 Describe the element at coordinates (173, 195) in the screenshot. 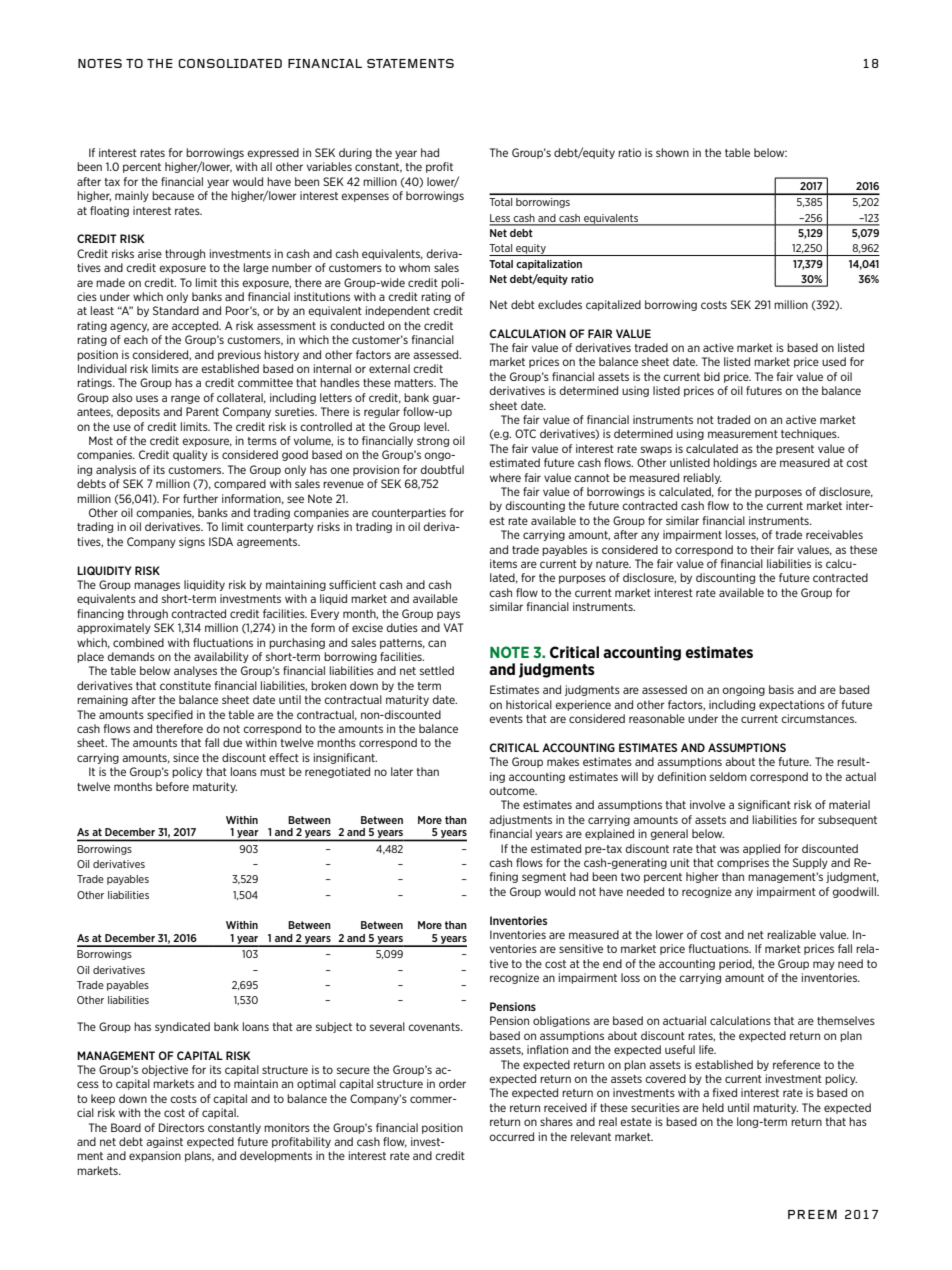

I see `because` at that location.
